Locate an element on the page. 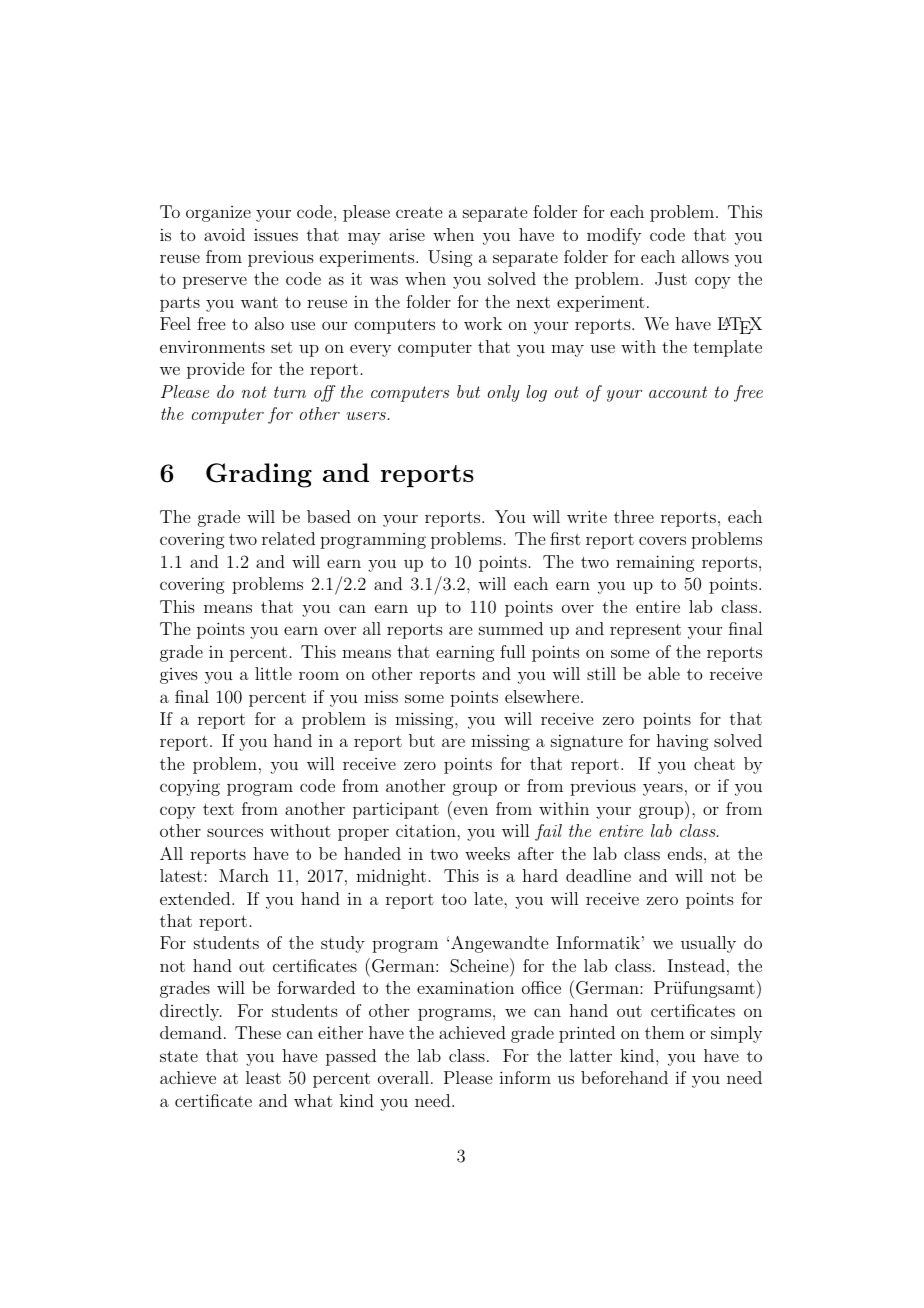 This page has width=924, height=1308. Grading is located at coordinates (259, 475).
